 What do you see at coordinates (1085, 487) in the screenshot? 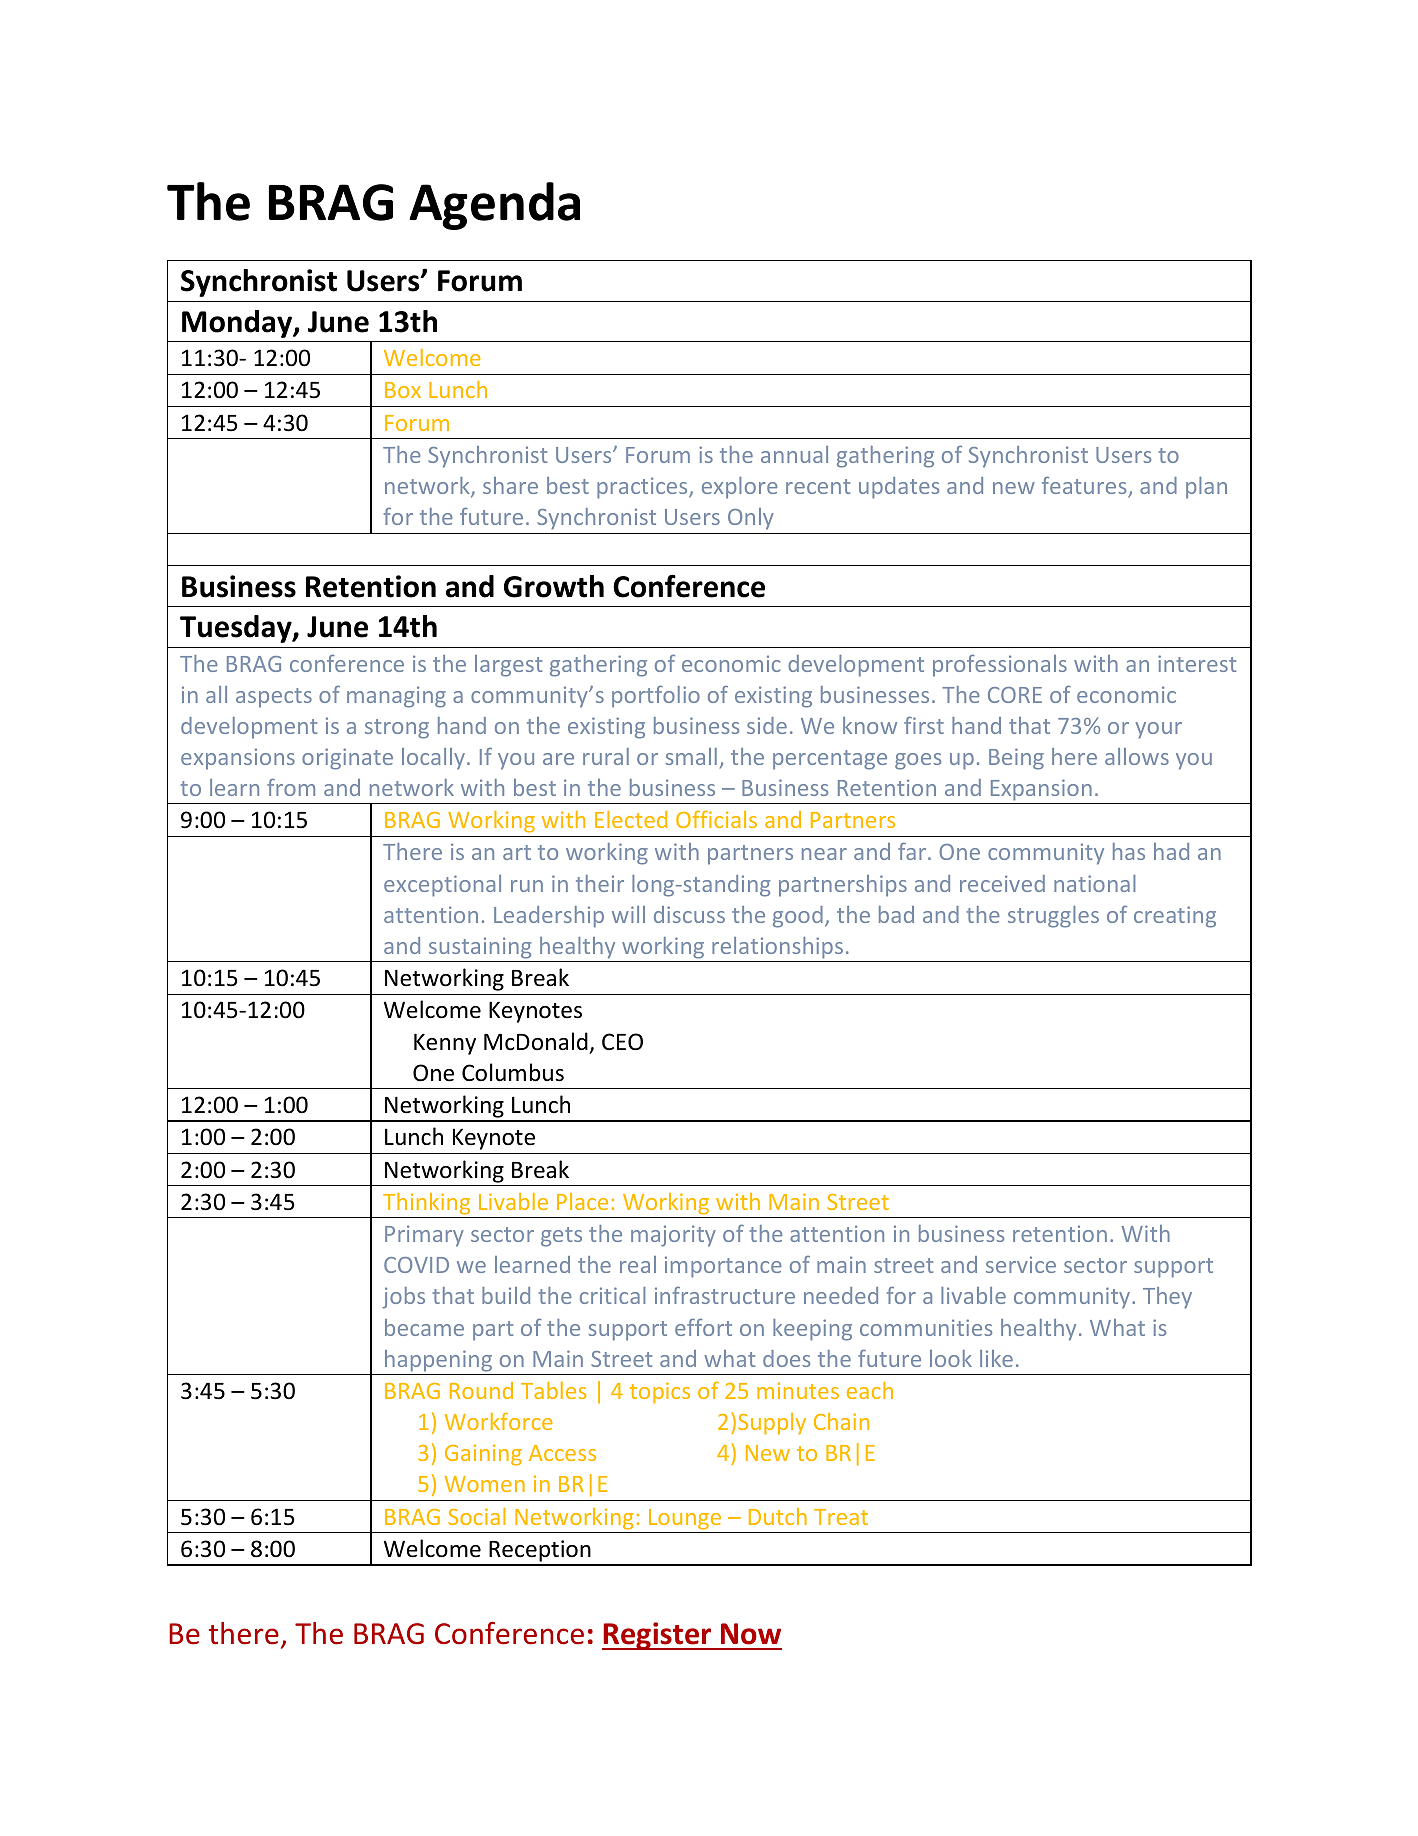
I see `features` at bounding box center [1085, 487].
